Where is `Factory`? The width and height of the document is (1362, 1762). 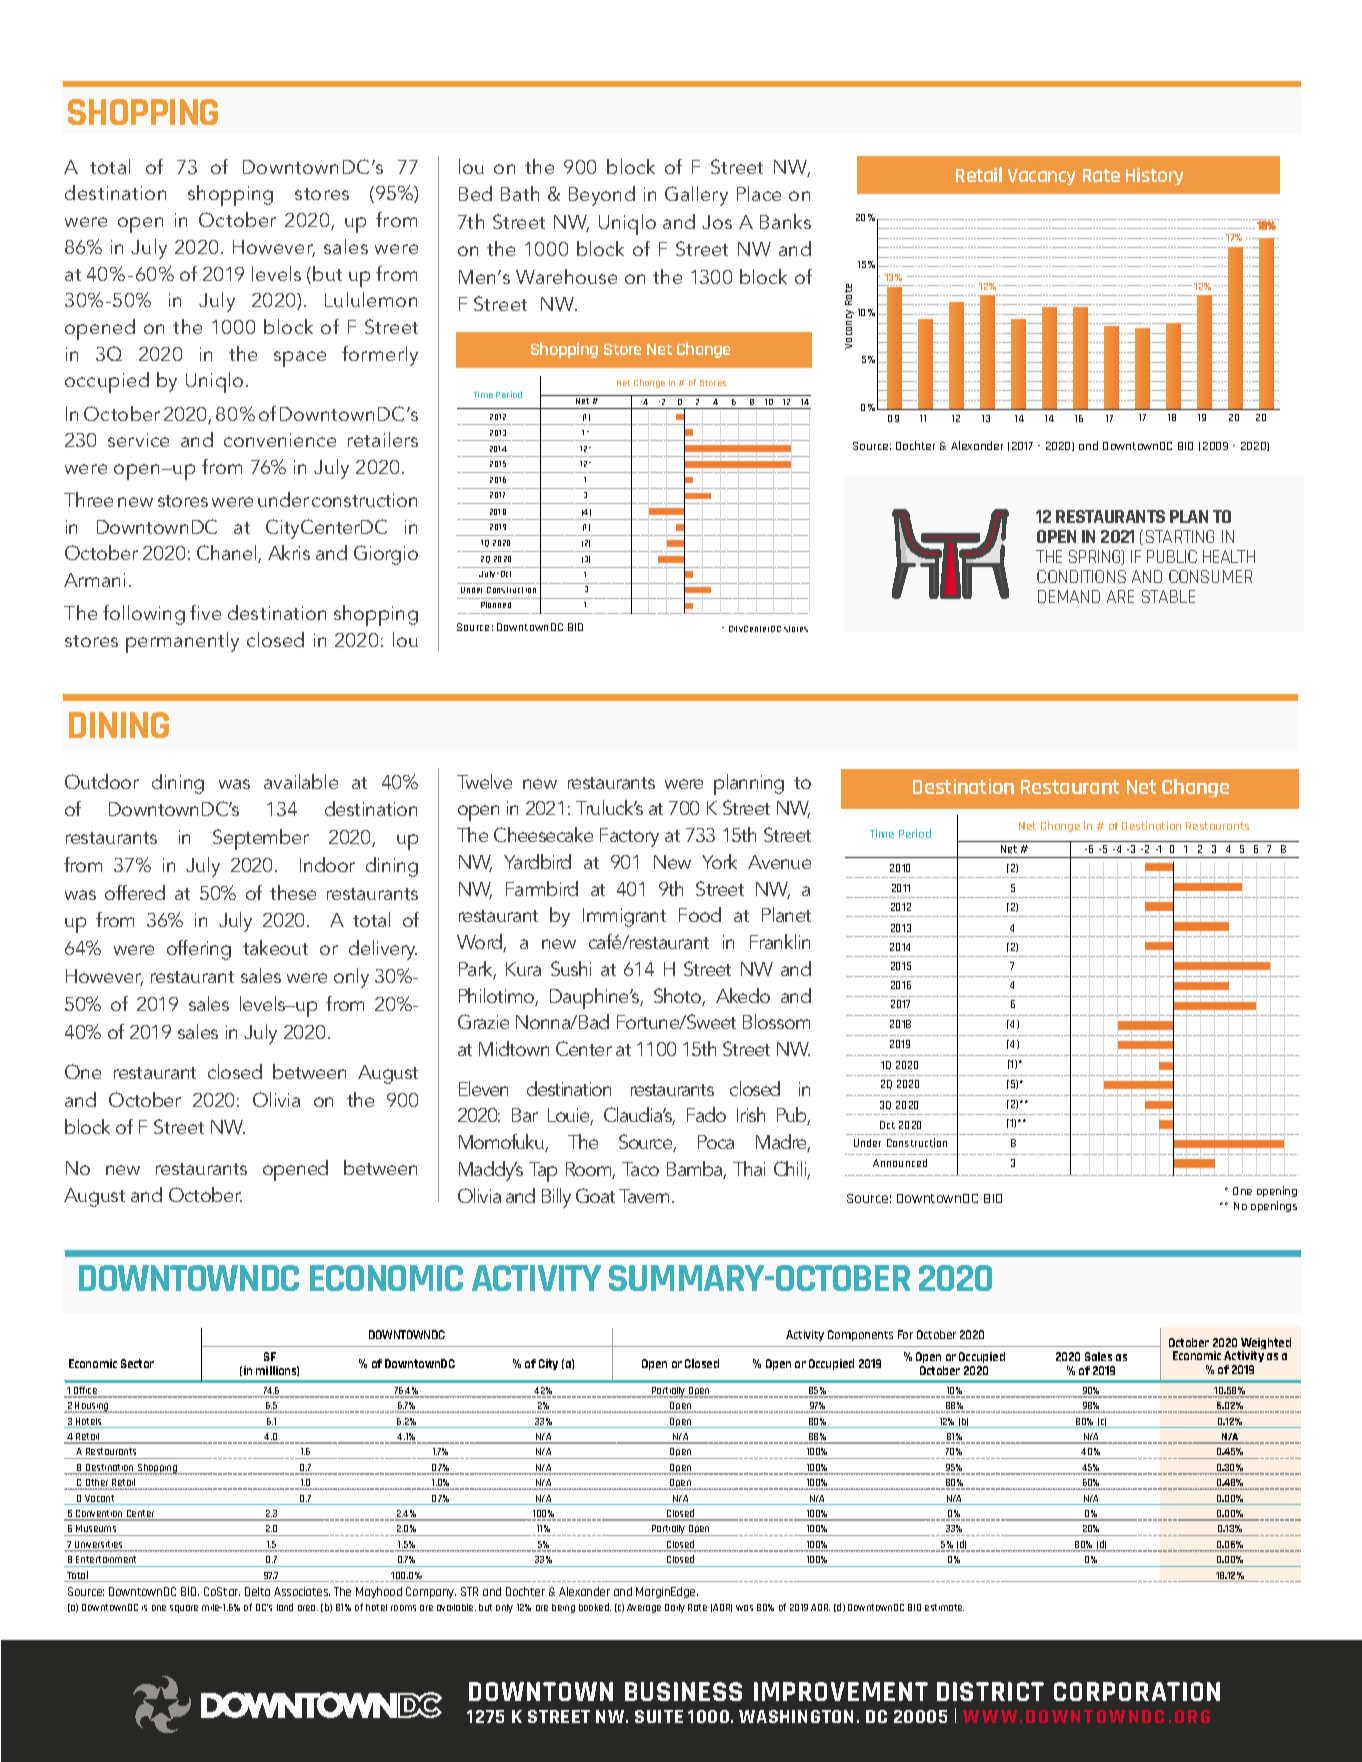 Factory is located at coordinates (629, 837).
